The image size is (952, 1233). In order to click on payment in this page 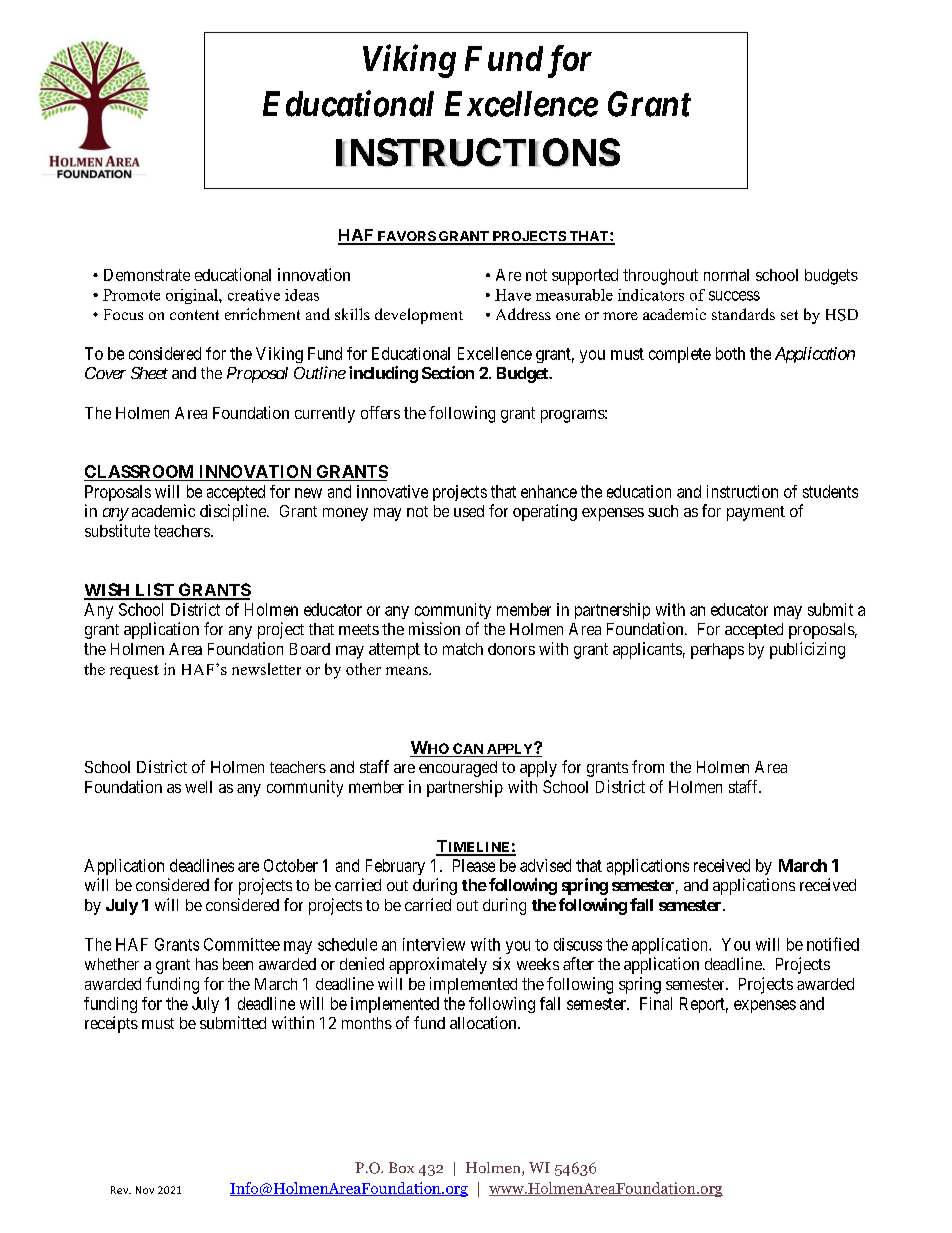, I will do `click(756, 513)`.
